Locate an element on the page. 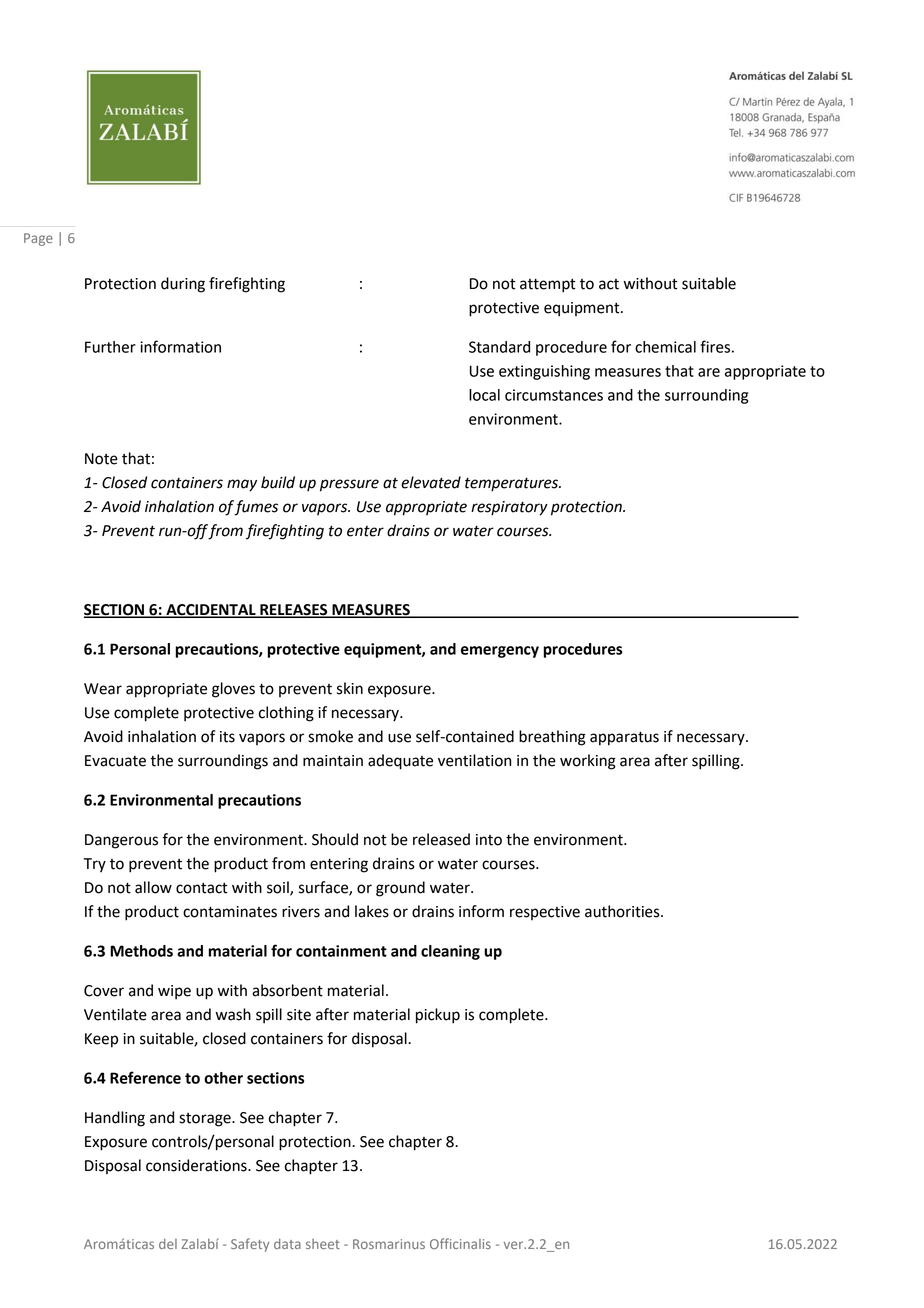  del is located at coordinates (168, 1244).
